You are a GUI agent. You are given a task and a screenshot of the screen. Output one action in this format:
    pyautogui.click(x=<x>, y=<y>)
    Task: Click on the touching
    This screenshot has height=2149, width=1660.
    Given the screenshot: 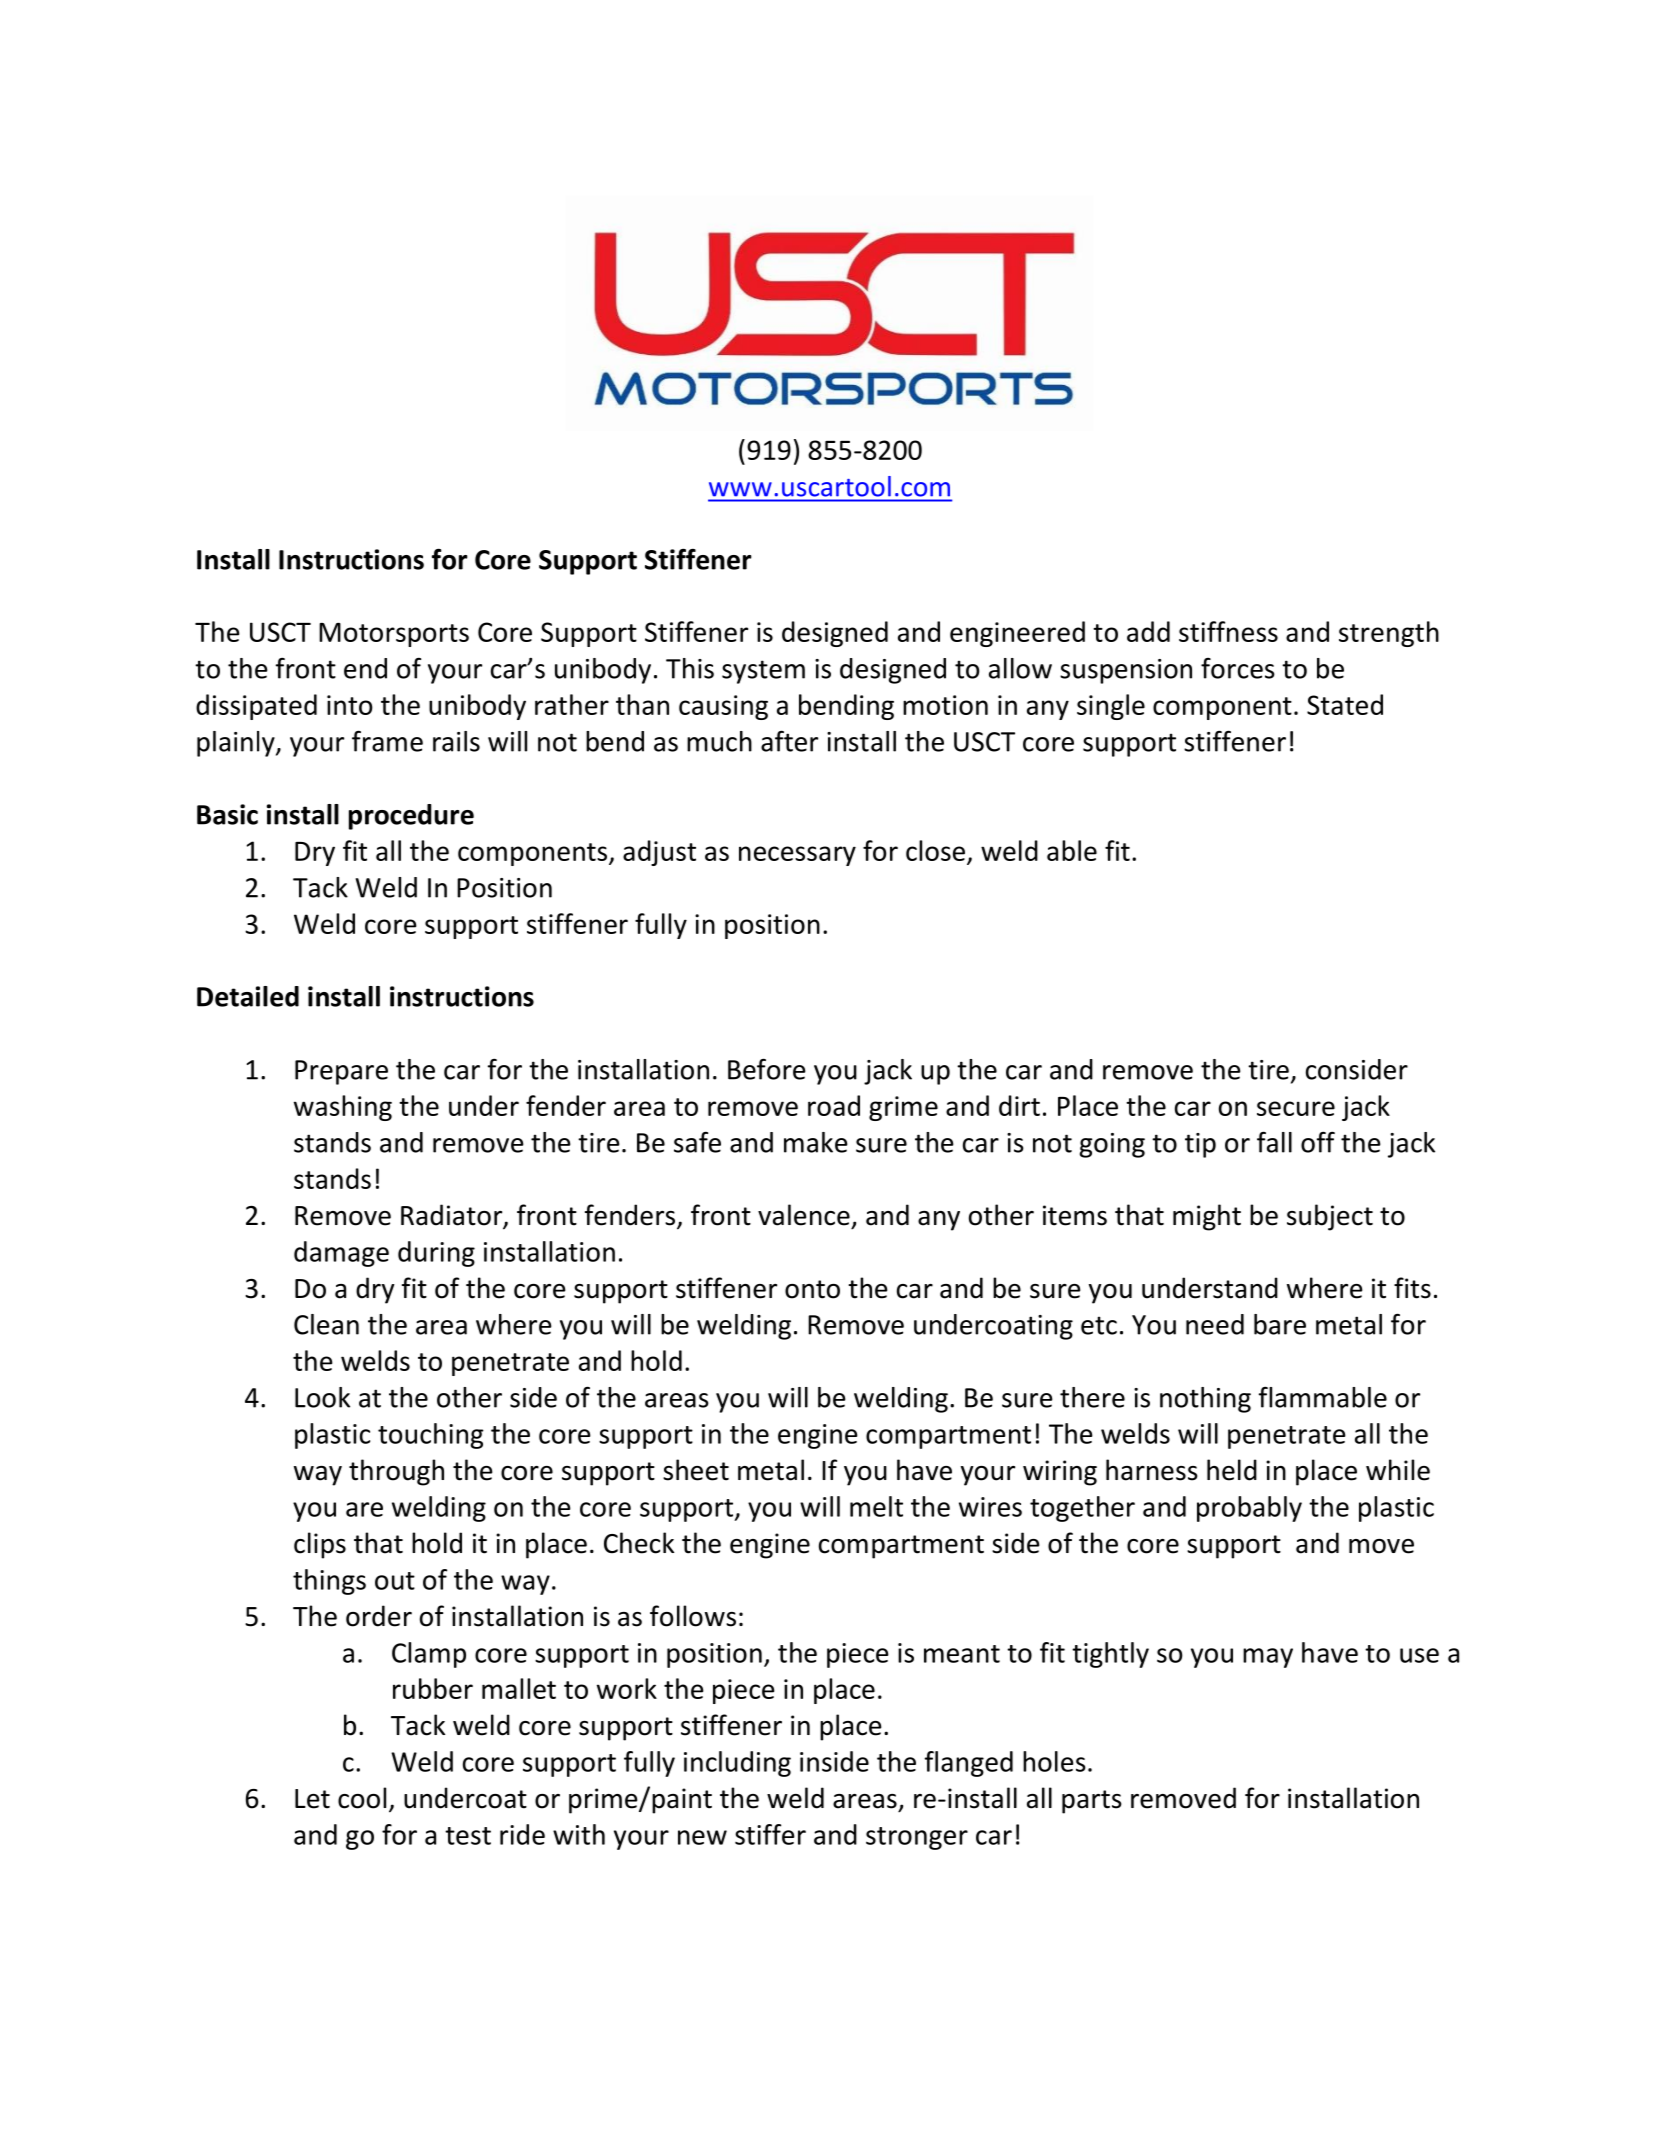 What is the action you would take?
    pyautogui.click(x=431, y=1436)
